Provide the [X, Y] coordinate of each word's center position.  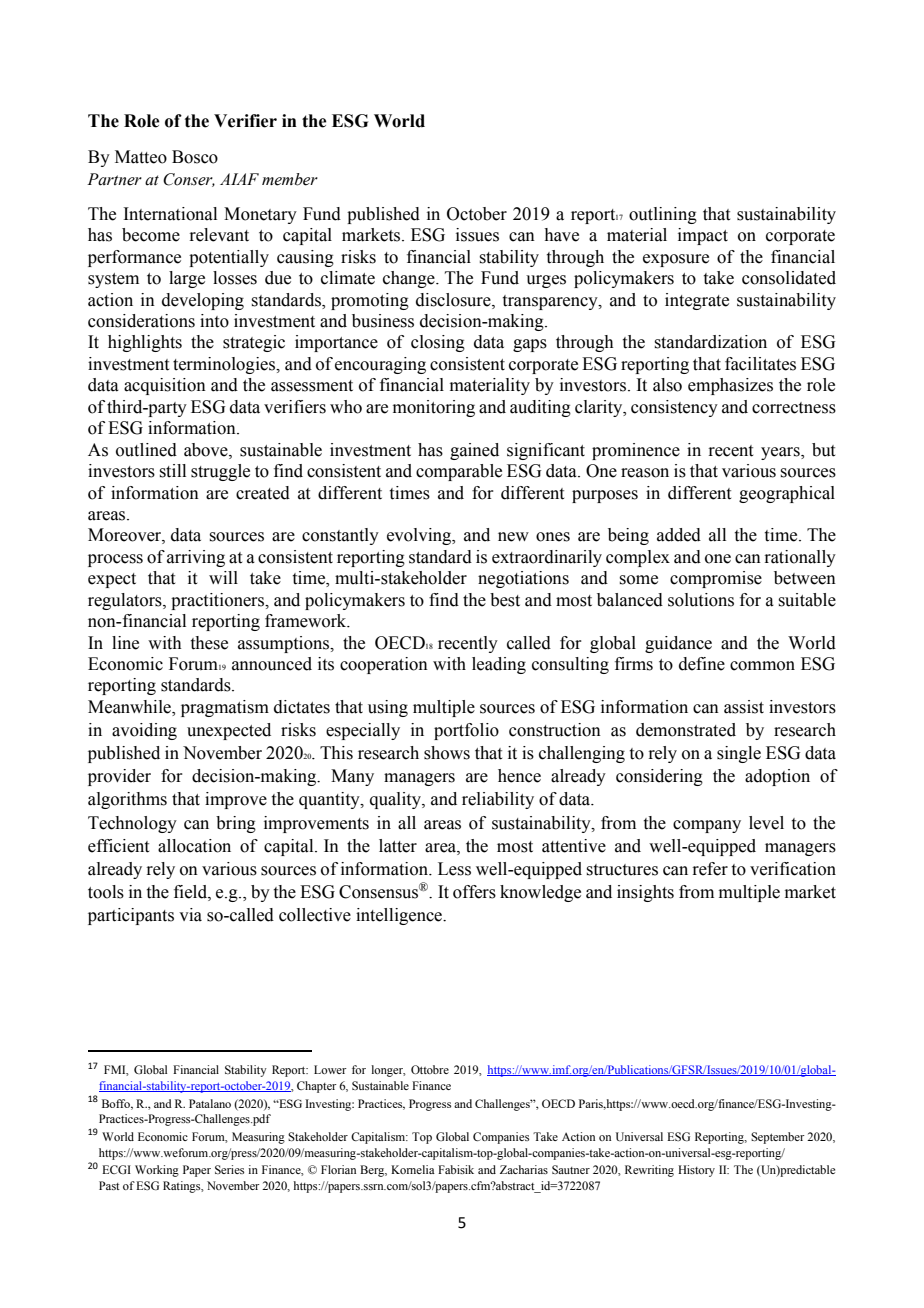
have [561, 235]
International [170, 214]
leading [499, 665]
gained [474, 451]
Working [157, 1171]
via [190, 915]
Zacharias [524, 1169]
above [207, 450]
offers [474, 892]
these [209, 643]
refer [710, 869]
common [762, 666]
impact [703, 236]
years [781, 453]
